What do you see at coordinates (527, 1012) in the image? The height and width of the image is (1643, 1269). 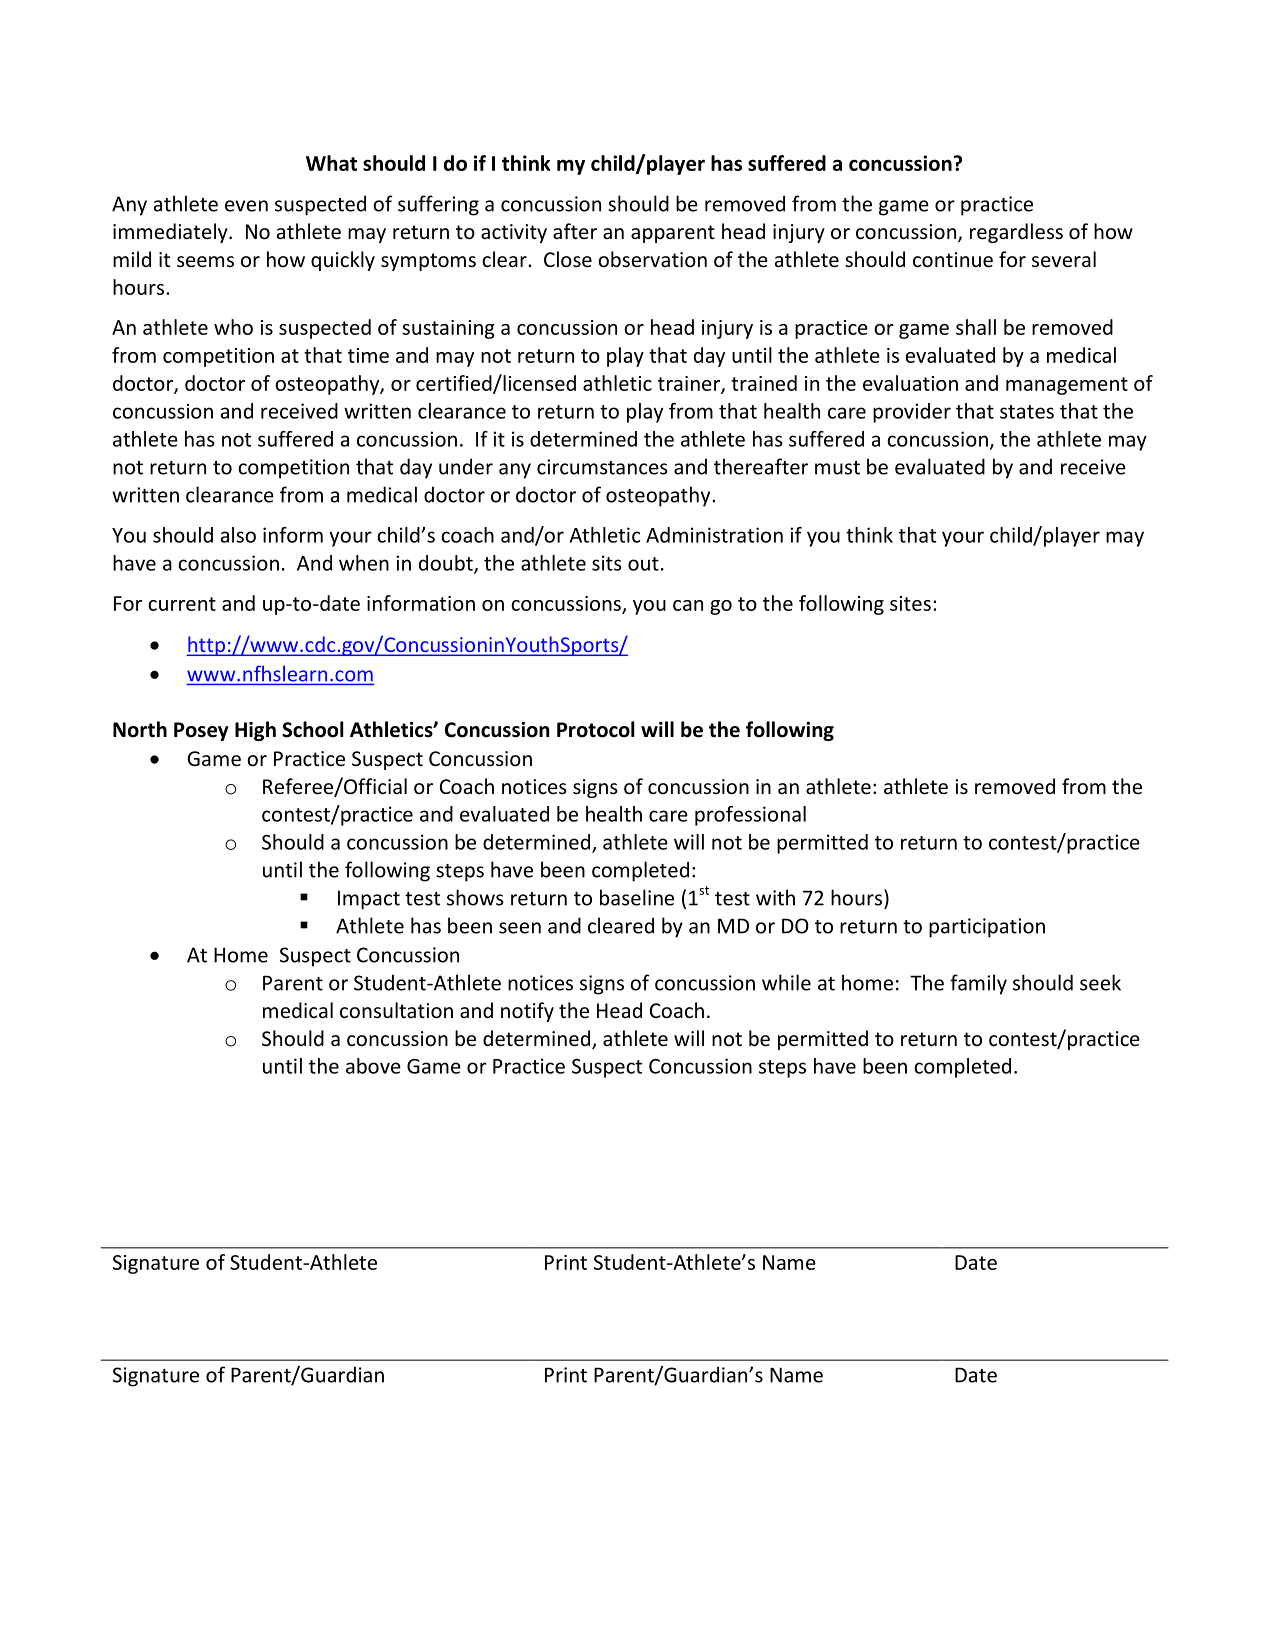 I see `notify` at bounding box center [527, 1012].
